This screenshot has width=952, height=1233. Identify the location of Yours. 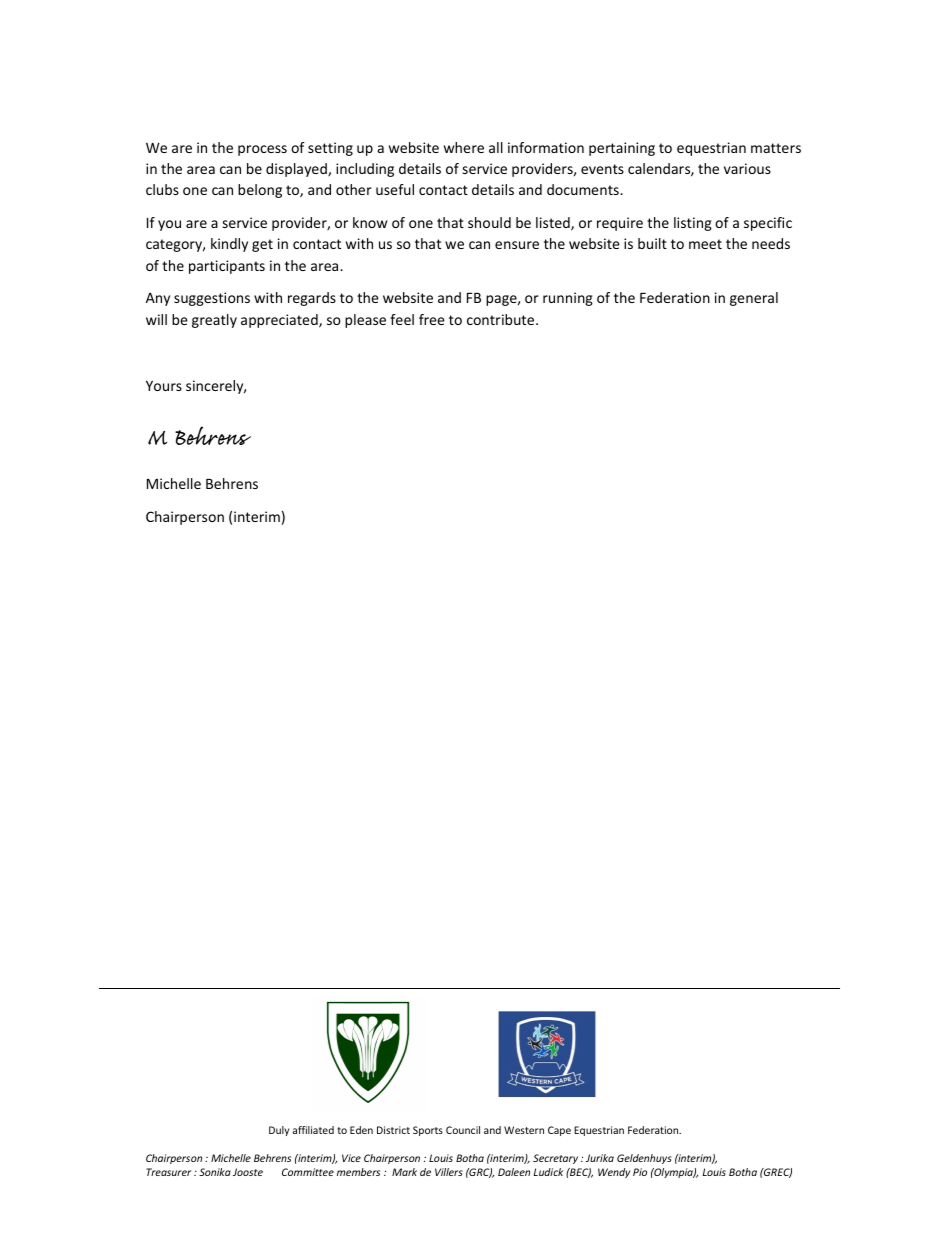
(164, 385).
